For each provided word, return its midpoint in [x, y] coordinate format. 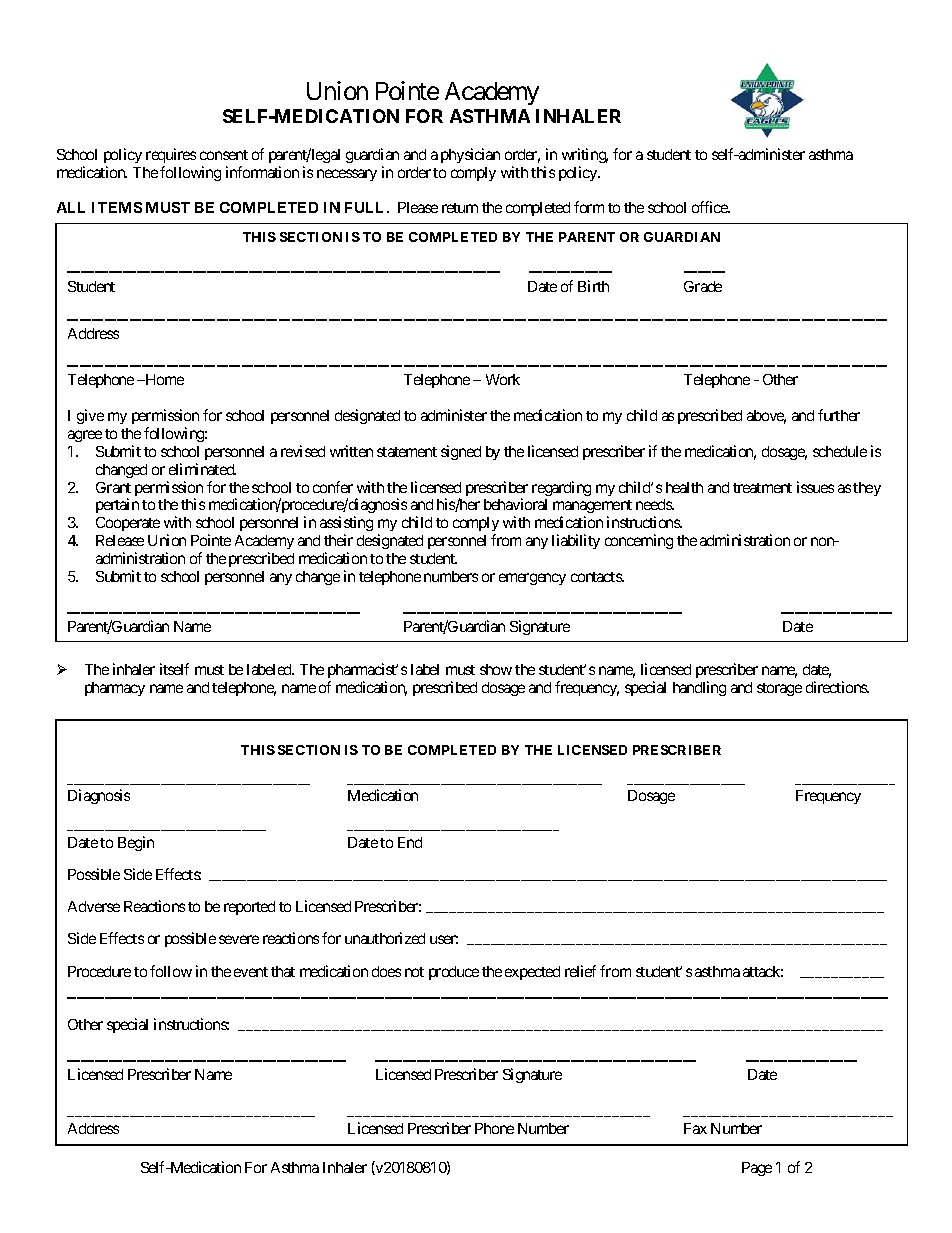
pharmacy [115, 689]
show [496, 669]
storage [779, 689]
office [711, 207]
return [460, 208]
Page [757, 1169]
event [251, 972]
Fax [695, 1128]
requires [171, 155]
